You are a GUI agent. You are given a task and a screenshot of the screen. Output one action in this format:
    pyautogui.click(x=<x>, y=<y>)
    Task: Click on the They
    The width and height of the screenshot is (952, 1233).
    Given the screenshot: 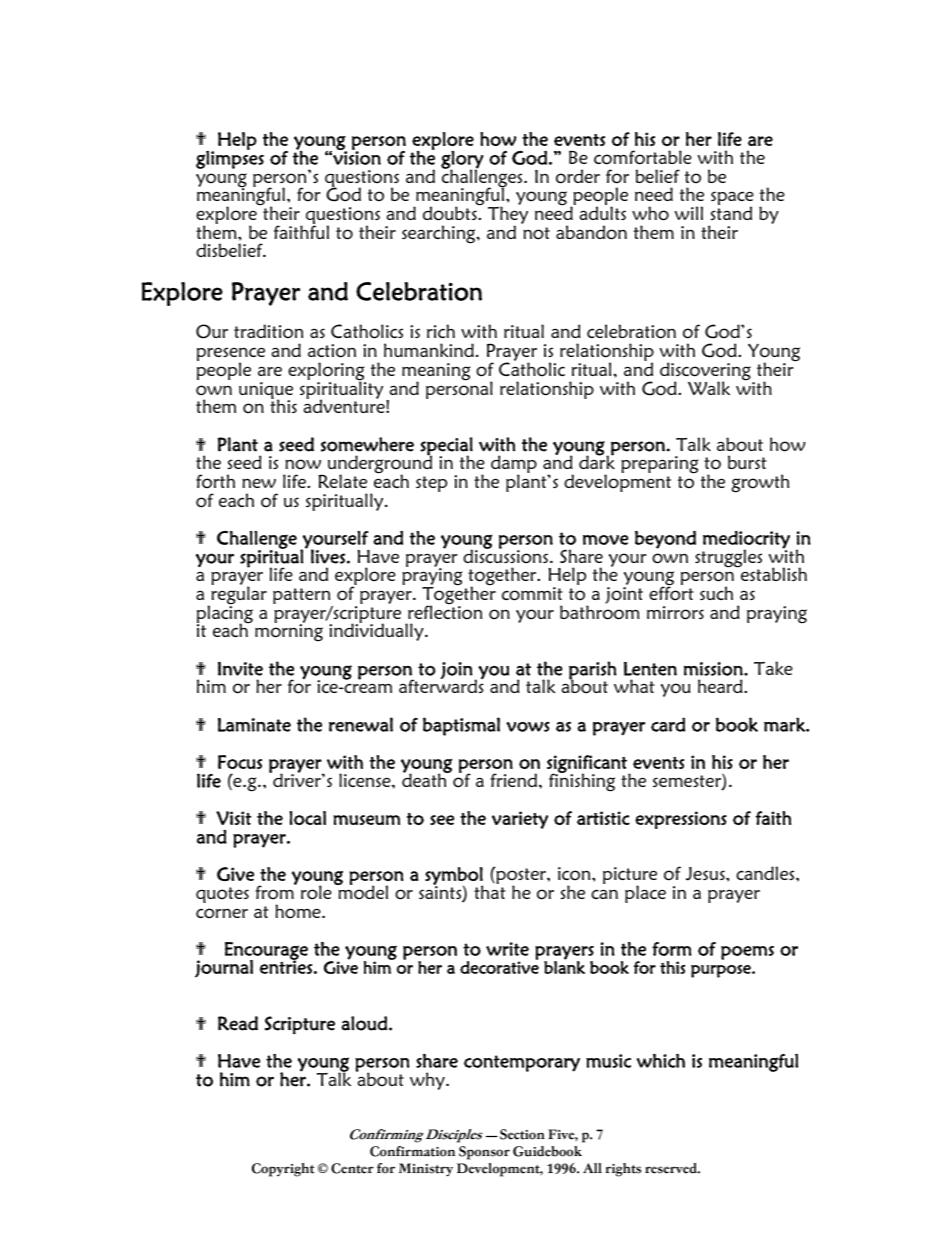 What is the action you would take?
    pyautogui.click(x=508, y=216)
